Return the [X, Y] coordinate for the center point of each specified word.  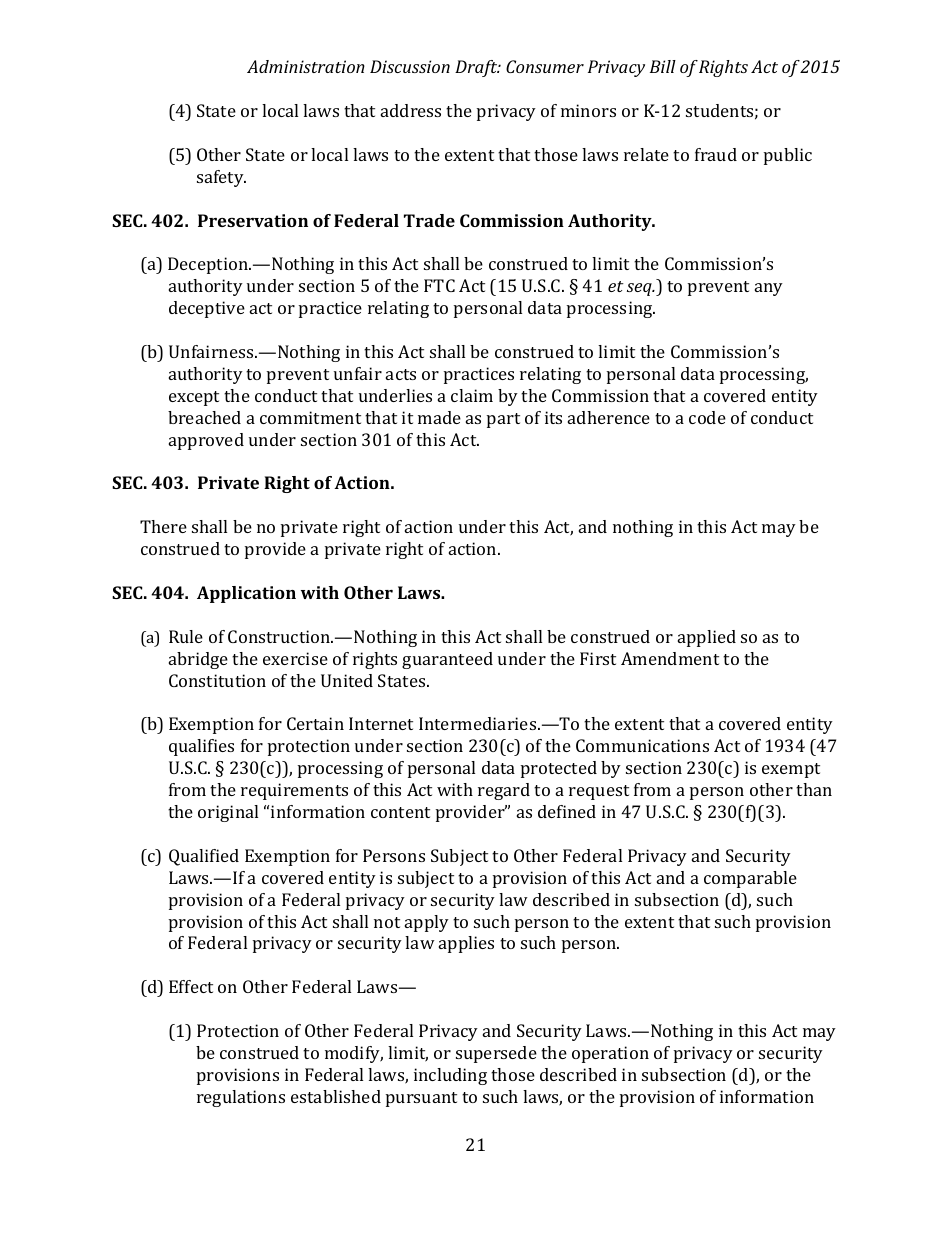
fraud [716, 154]
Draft [477, 68]
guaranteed [447, 660]
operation [610, 1054]
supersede [496, 1054]
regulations [241, 1098]
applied [707, 638]
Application [246, 594]
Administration [306, 66]
